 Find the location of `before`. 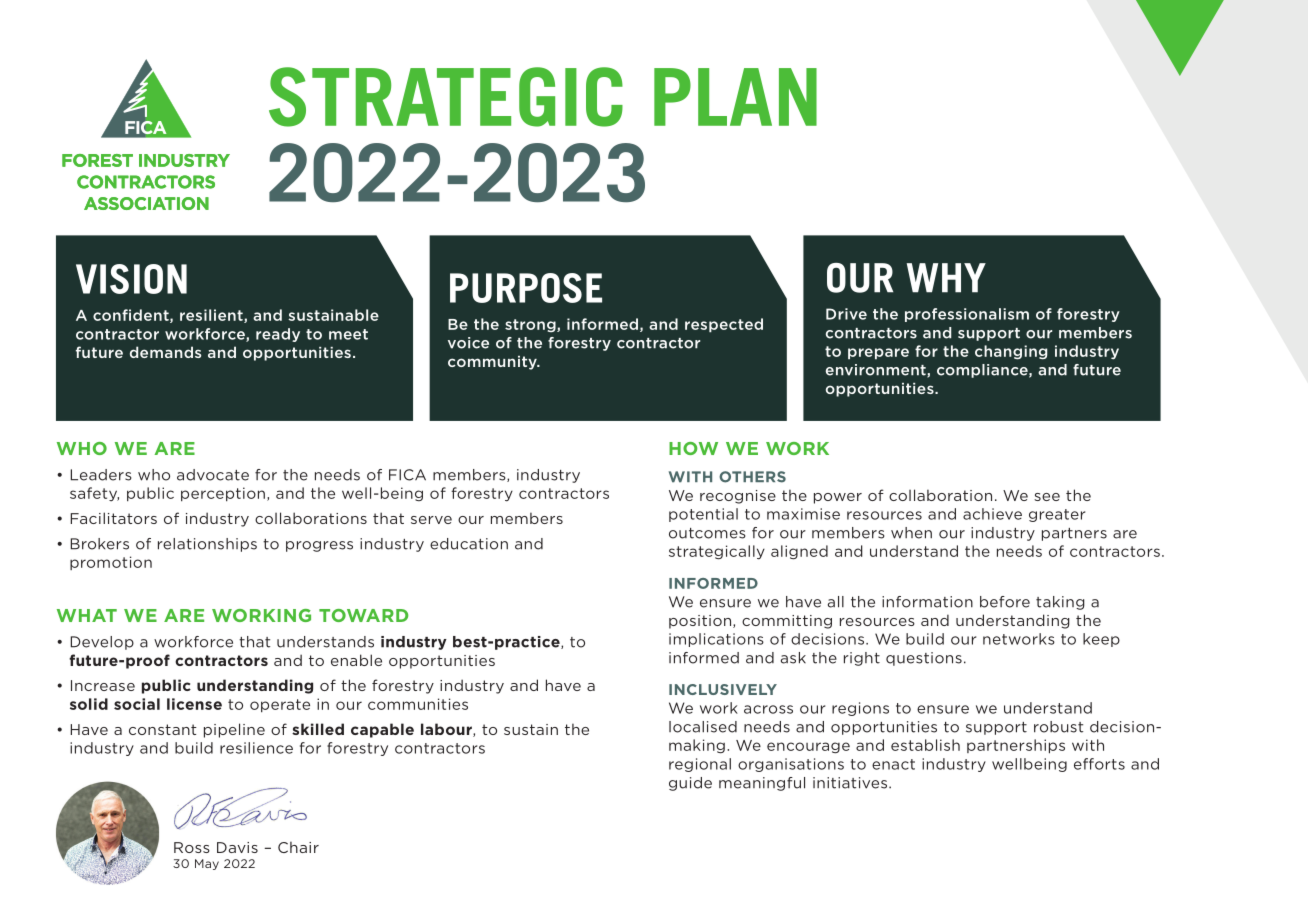

before is located at coordinates (1005, 602).
